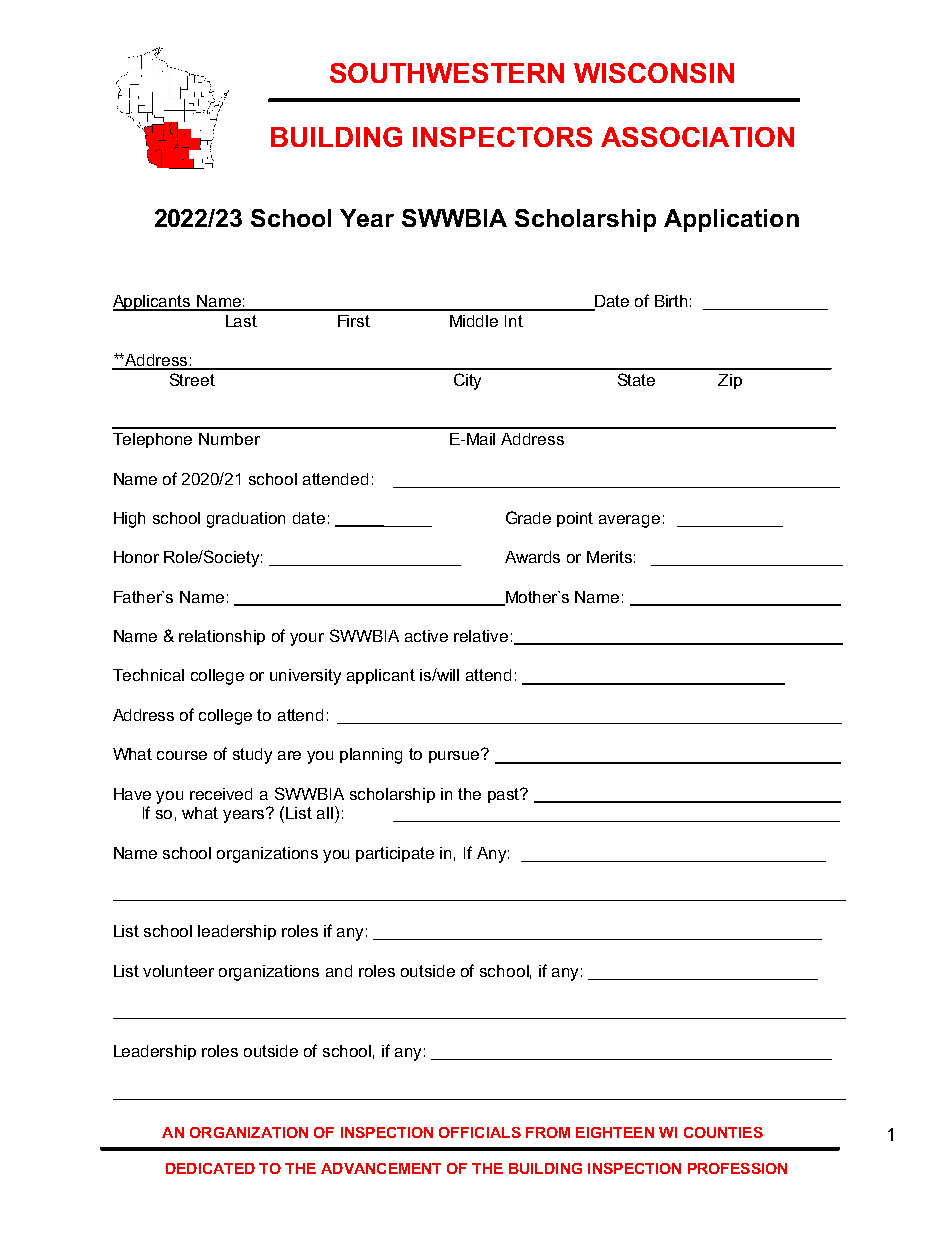  I want to click on Last, so click(241, 321).
